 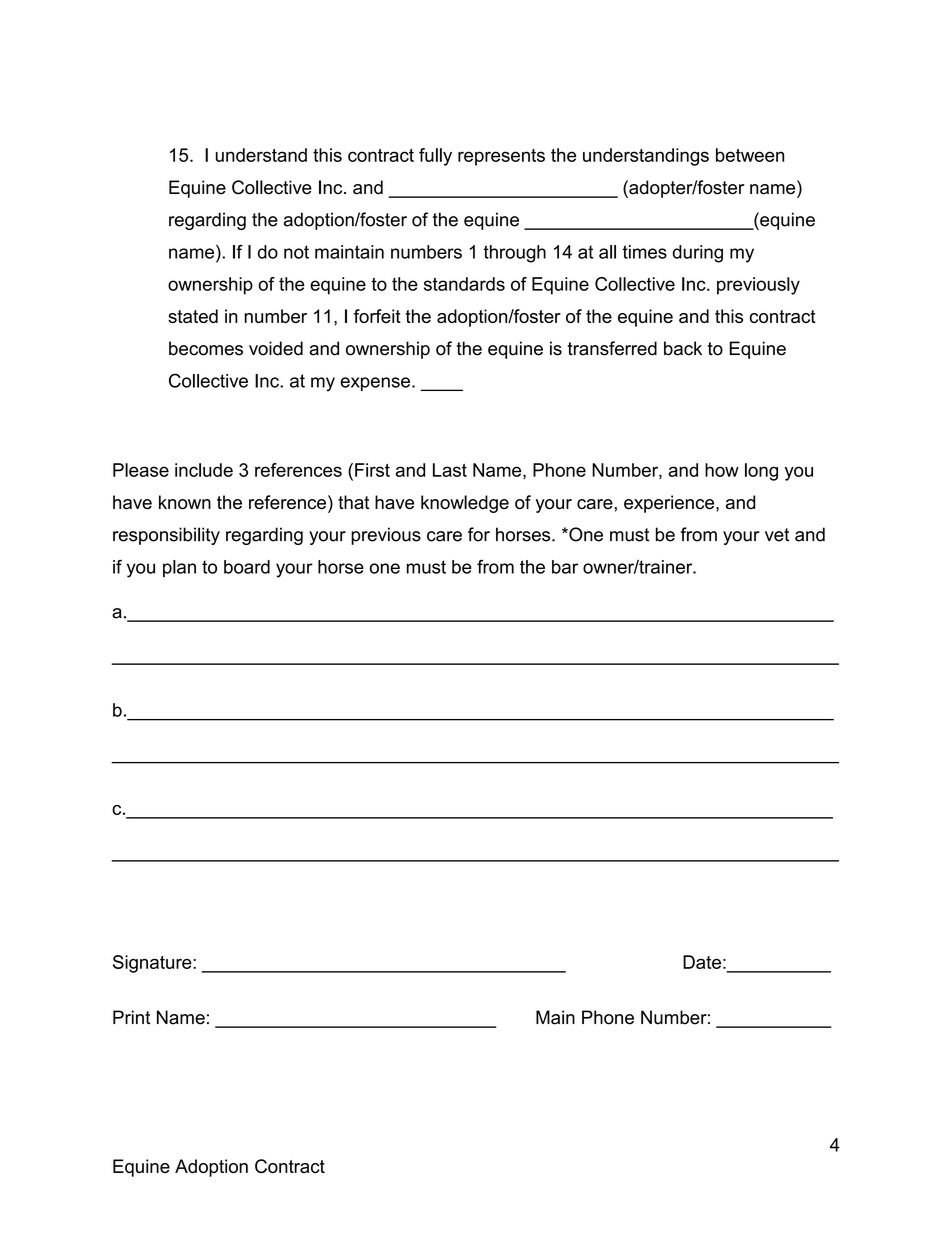 I want to click on Signature, so click(x=153, y=964).
